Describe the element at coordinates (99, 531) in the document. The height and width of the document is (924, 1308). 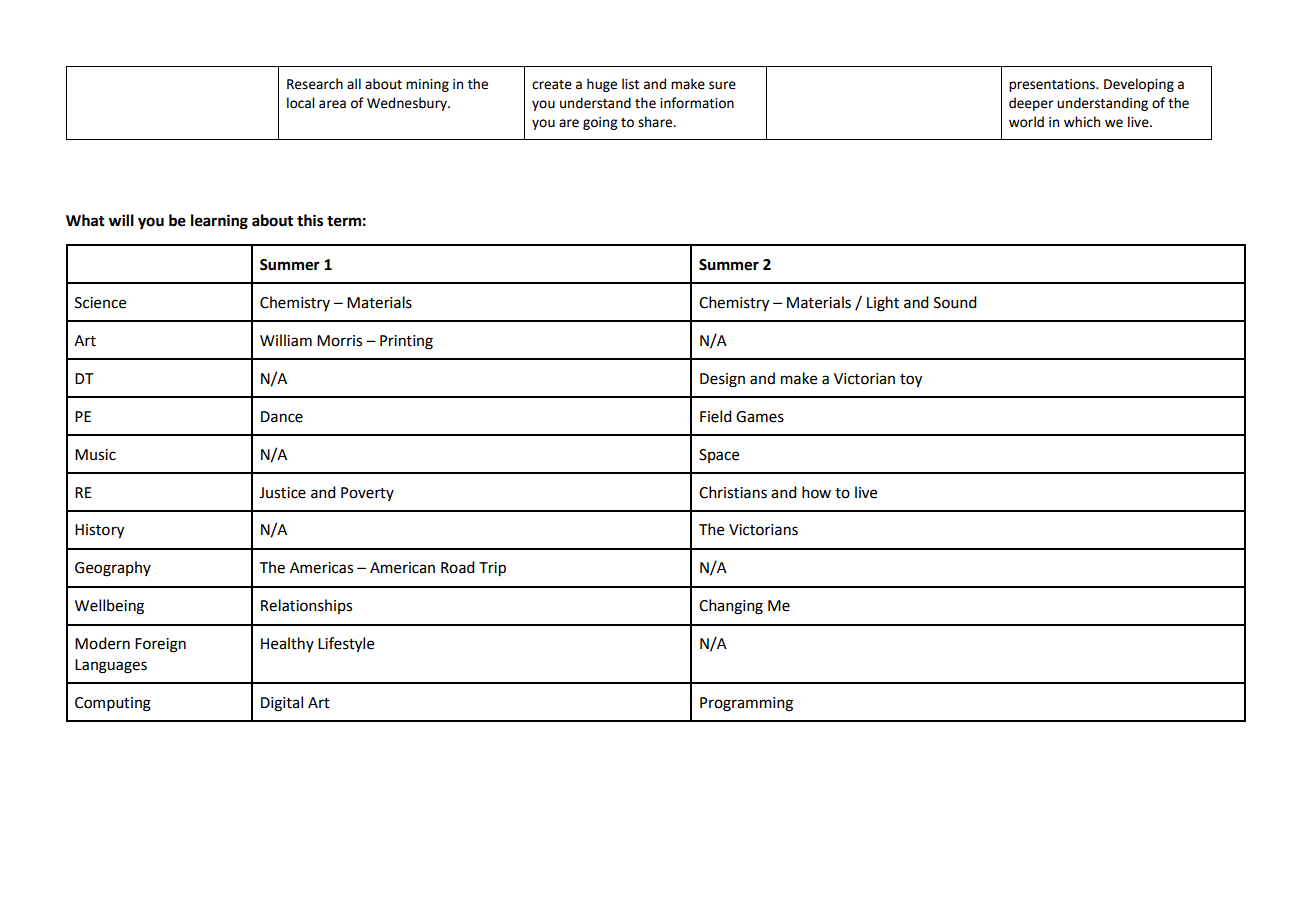
I see `History` at that location.
